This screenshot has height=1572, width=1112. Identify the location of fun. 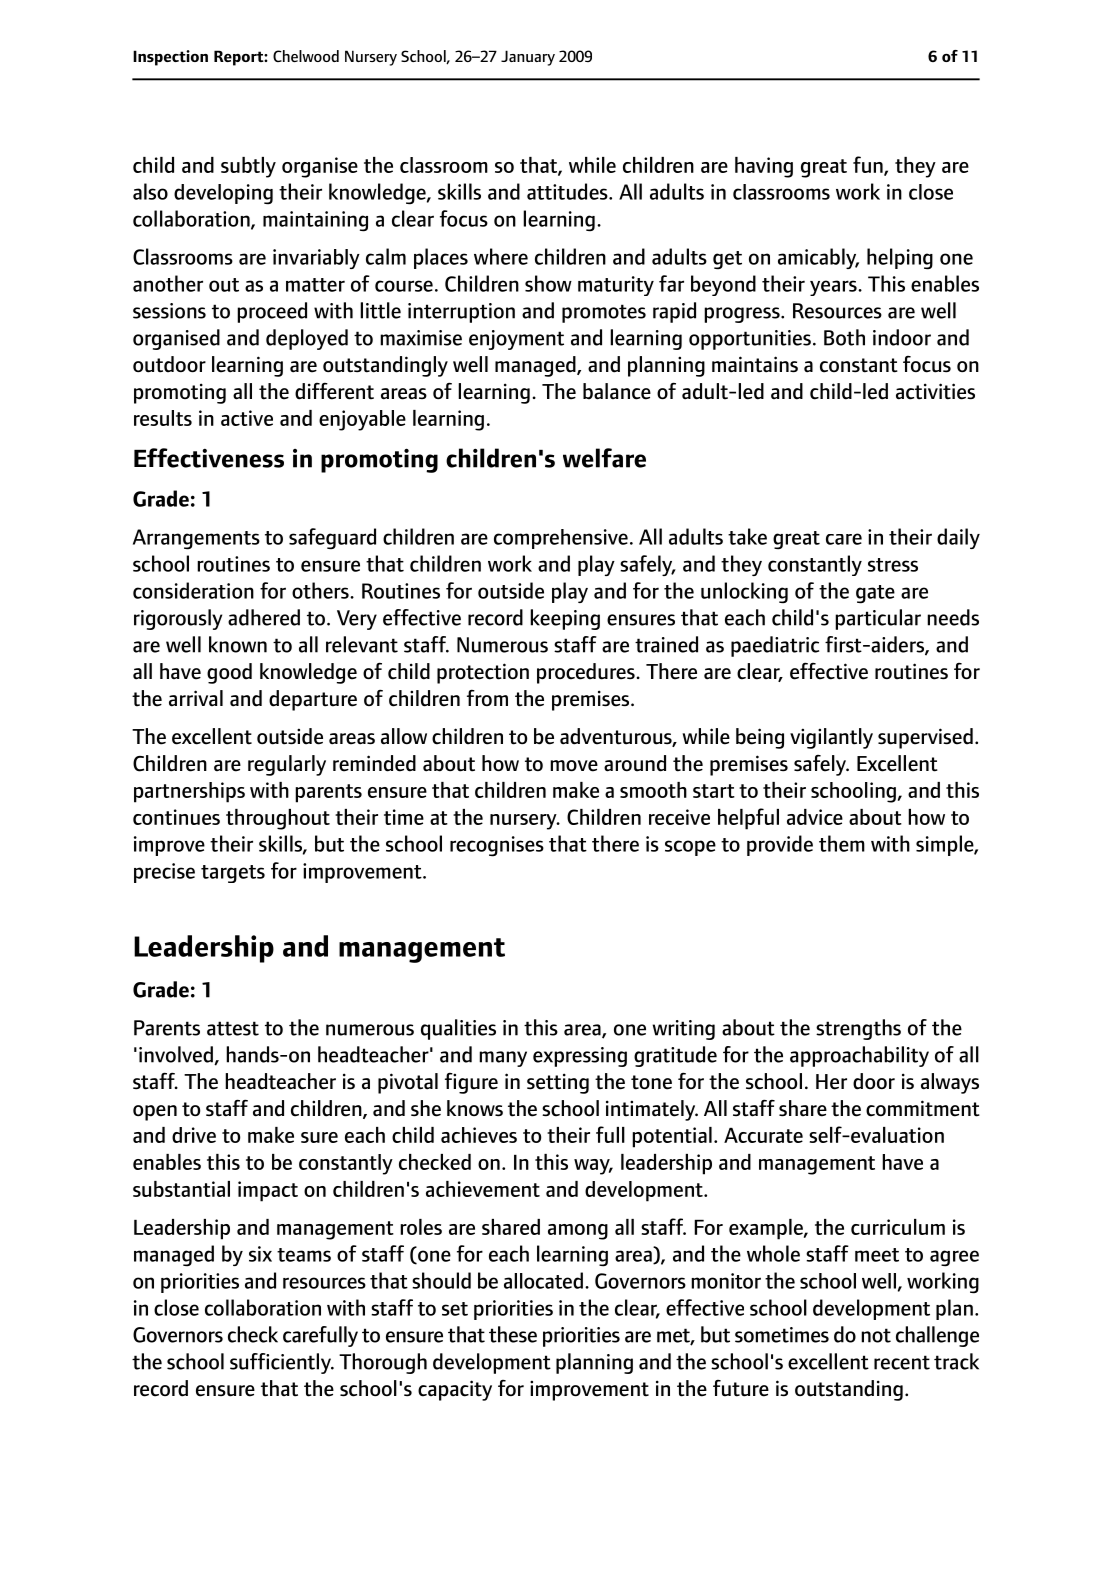
(869, 165).
